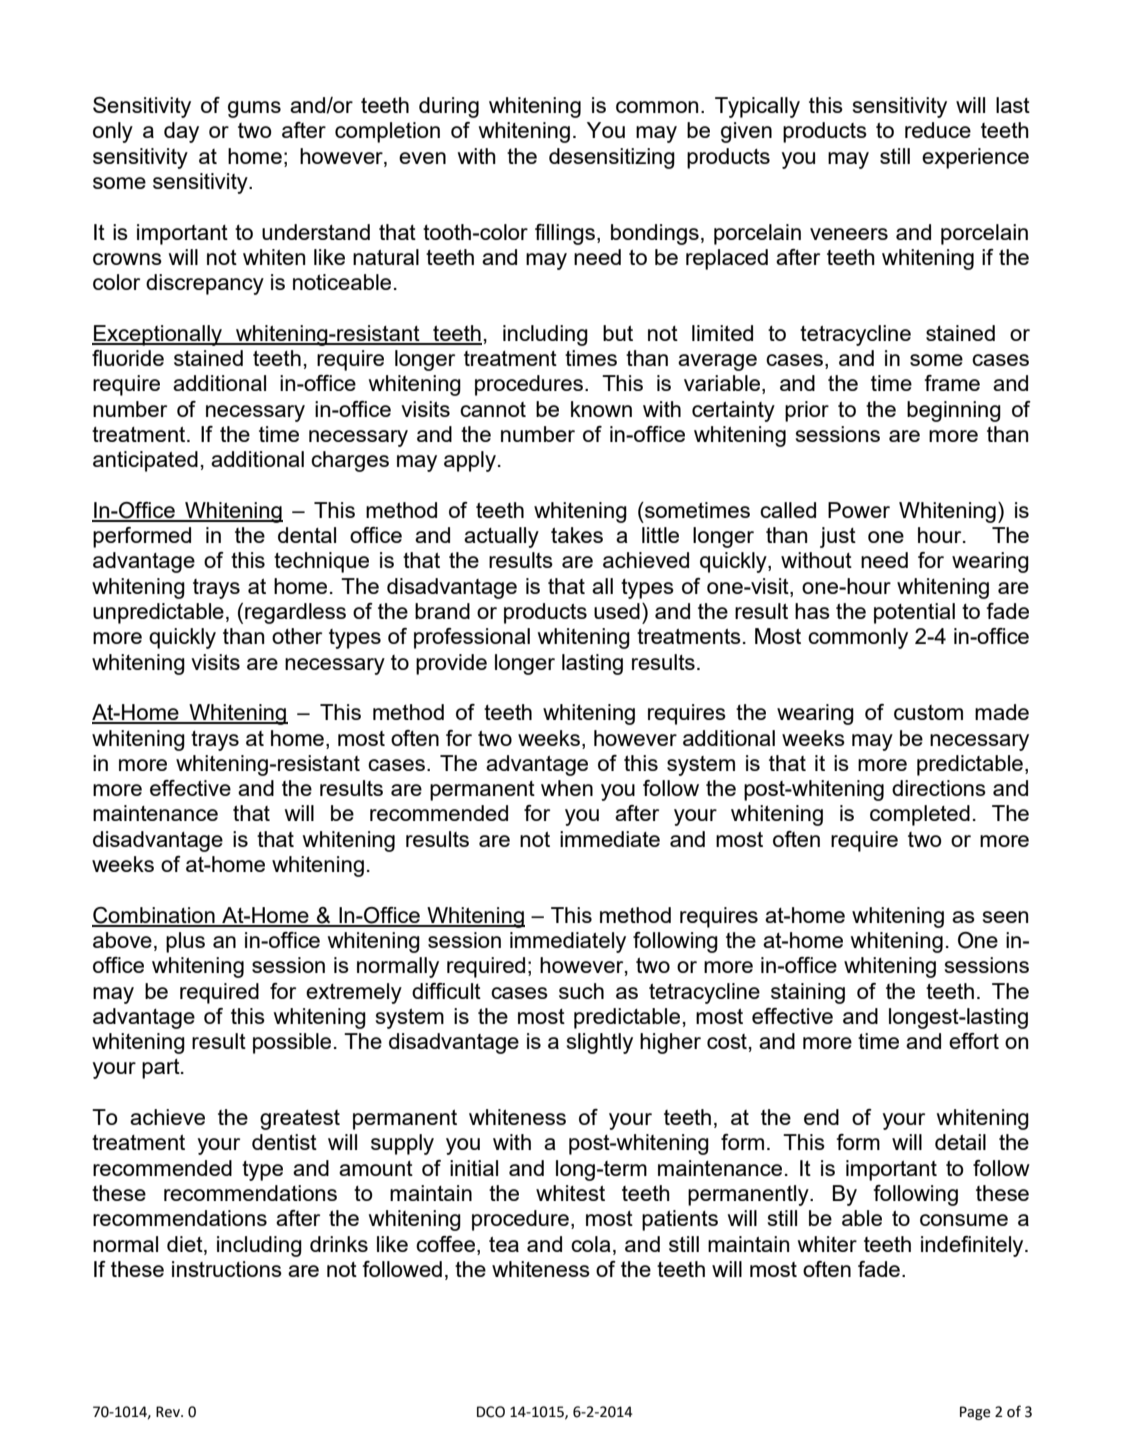 The width and height of the image is (1122, 1452). Describe the element at coordinates (300, 1120) in the image. I see `greatest` at that location.
